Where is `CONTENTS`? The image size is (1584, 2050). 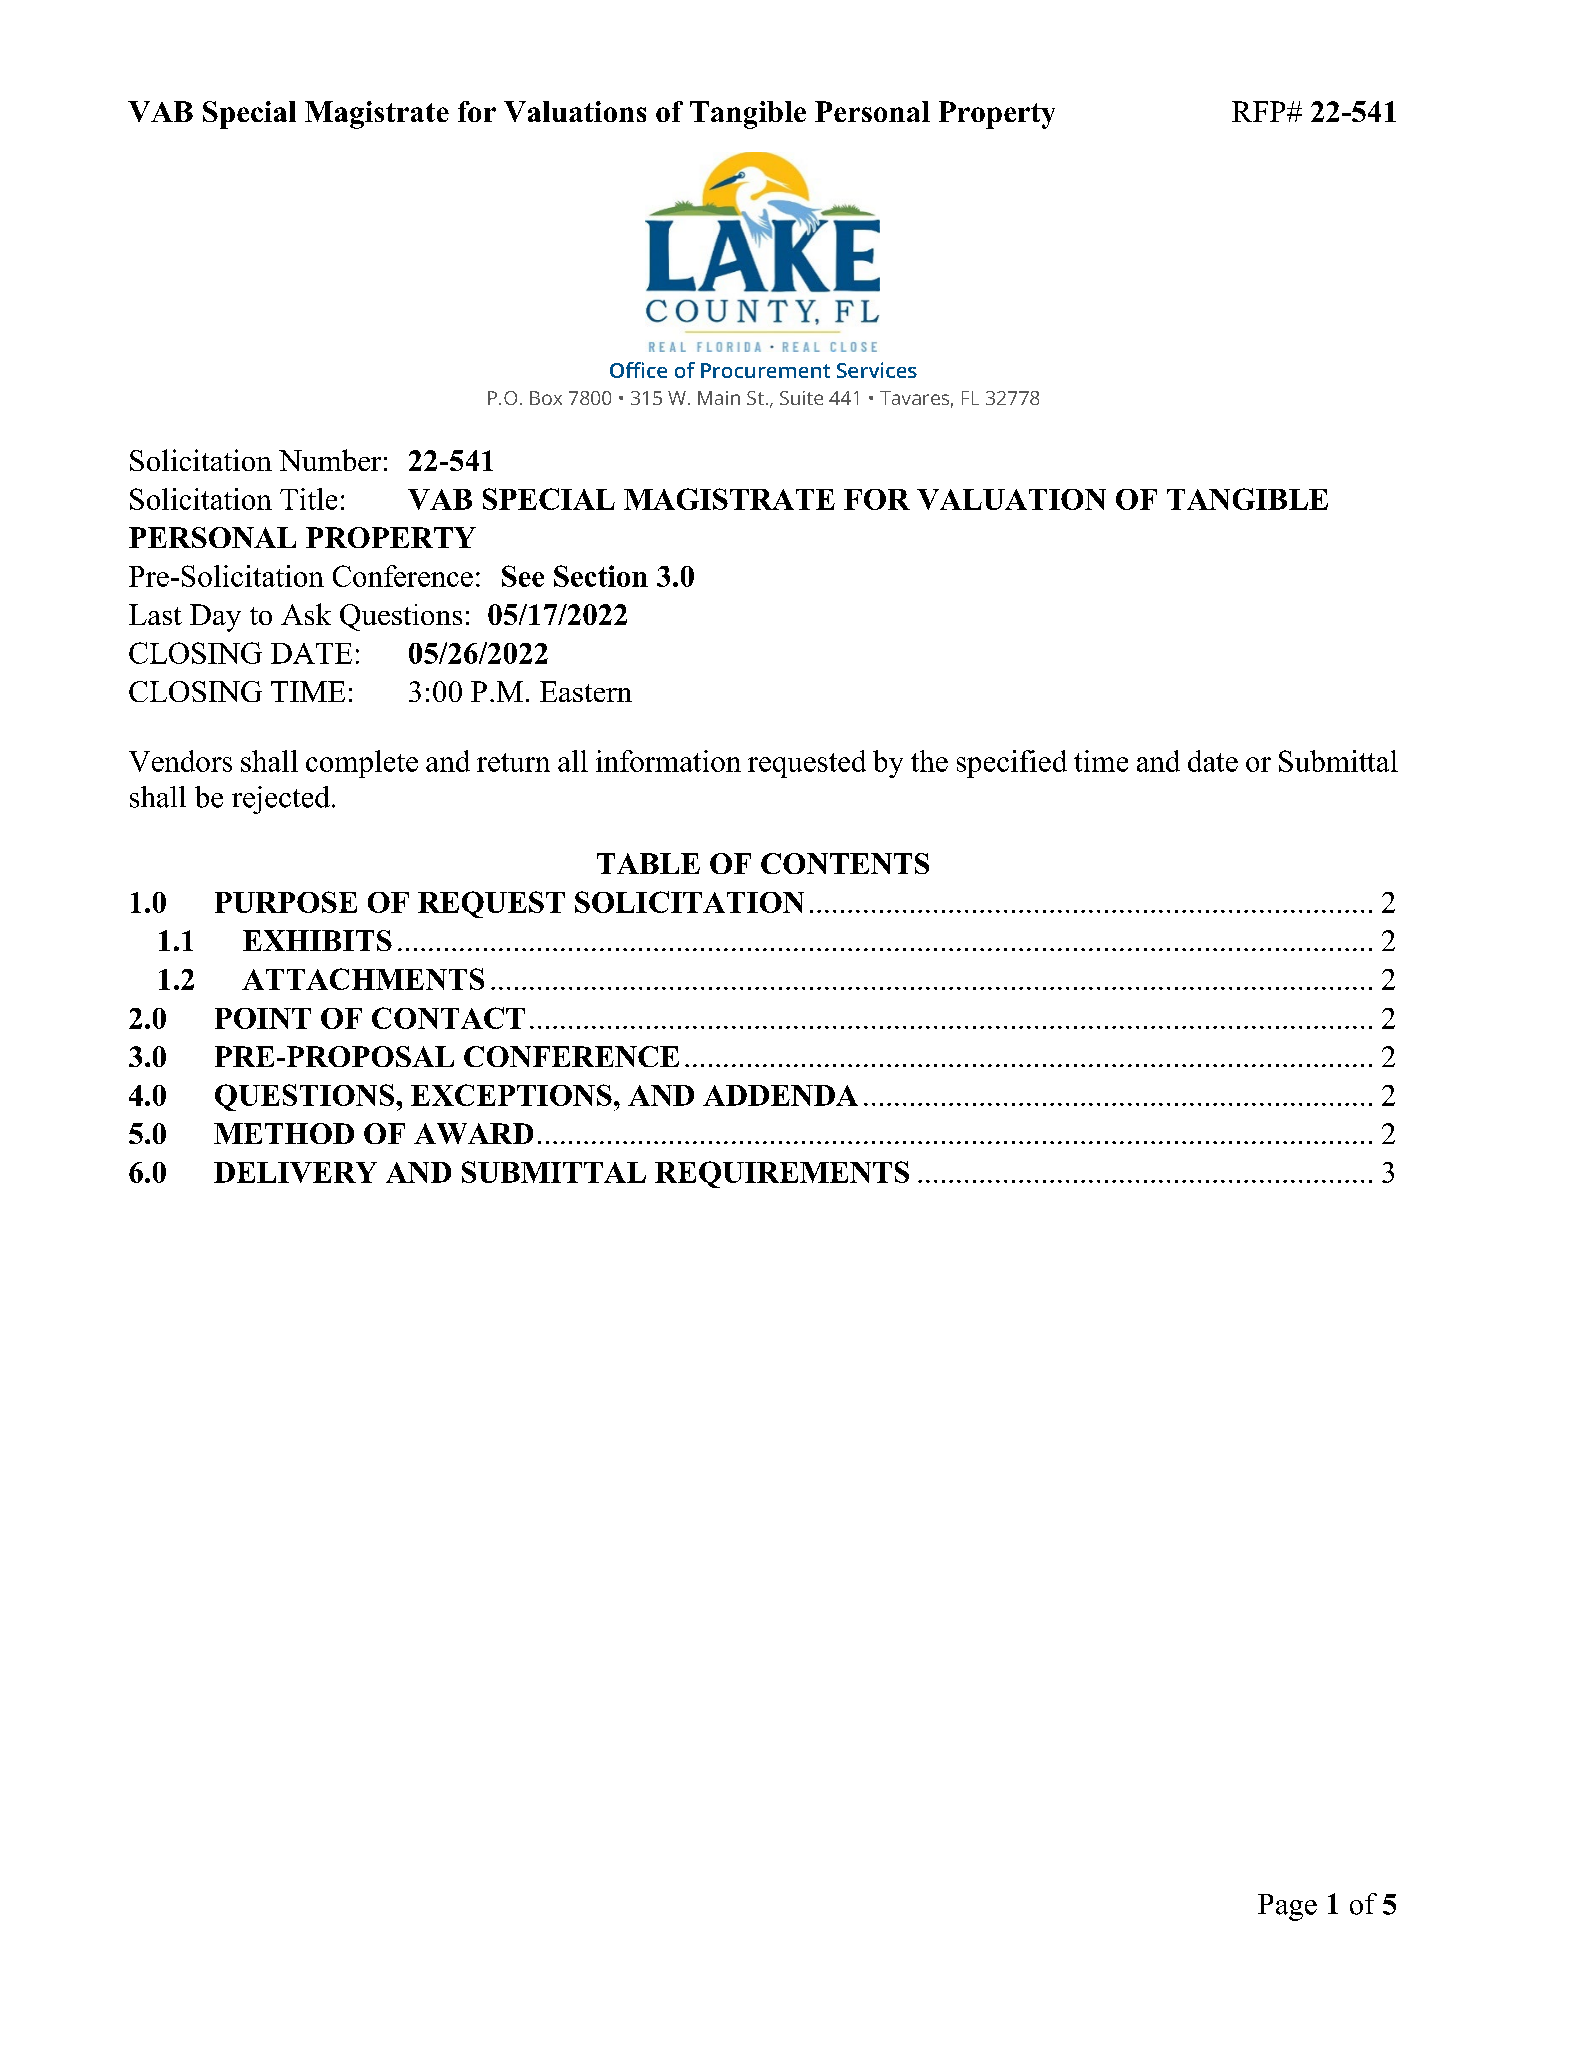 CONTENTS is located at coordinates (845, 863).
